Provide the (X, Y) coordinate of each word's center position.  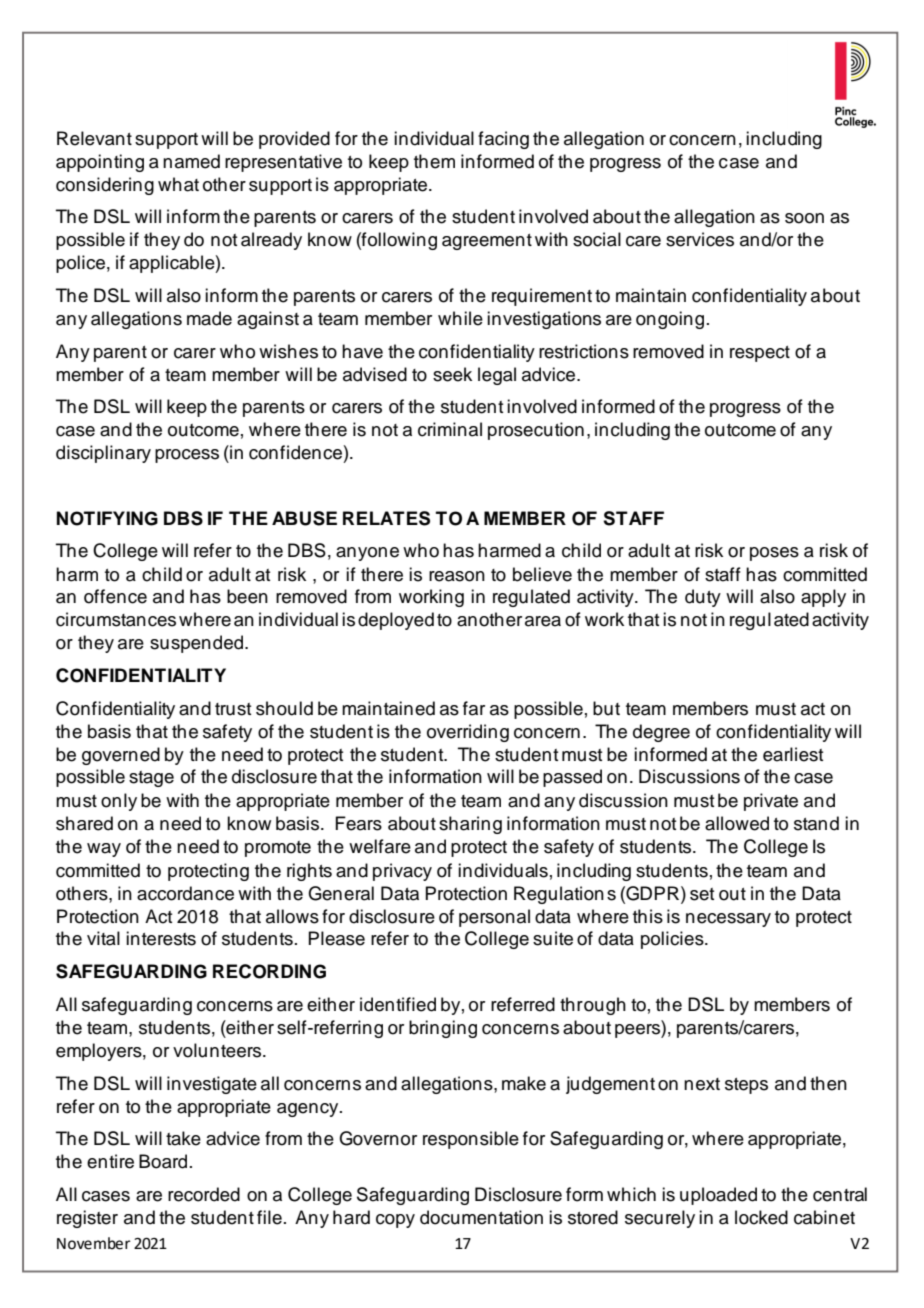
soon (804, 218)
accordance (185, 893)
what (178, 184)
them (434, 161)
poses (774, 554)
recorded (204, 1194)
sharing (470, 825)
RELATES (386, 518)
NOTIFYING (107, 518)
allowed (737, 823)
